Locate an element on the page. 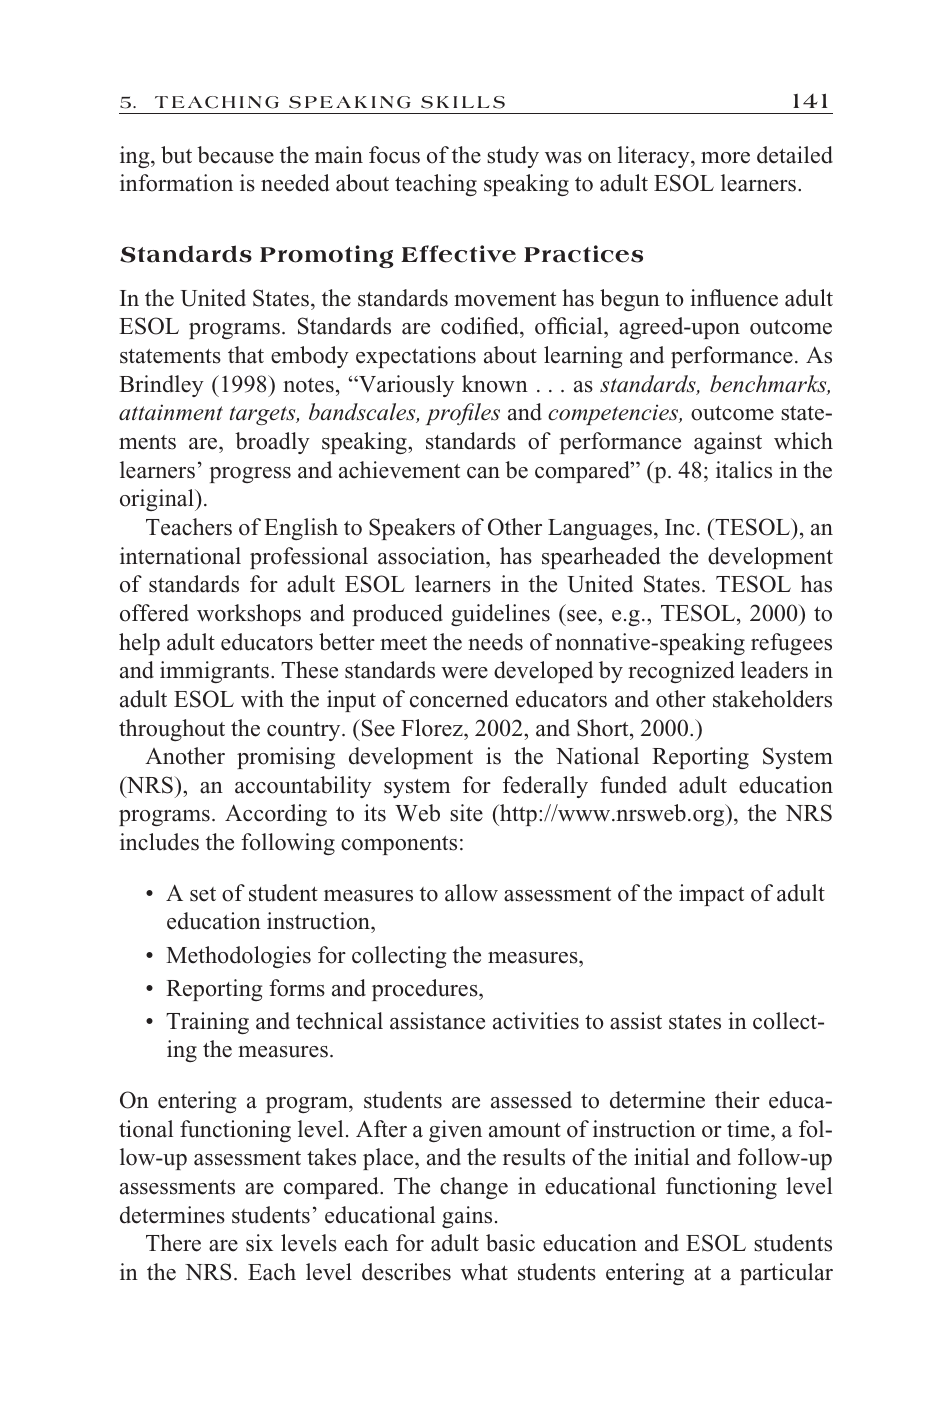 This page has width=952, height=1428. concerned is located at coordinates (459, 699).
